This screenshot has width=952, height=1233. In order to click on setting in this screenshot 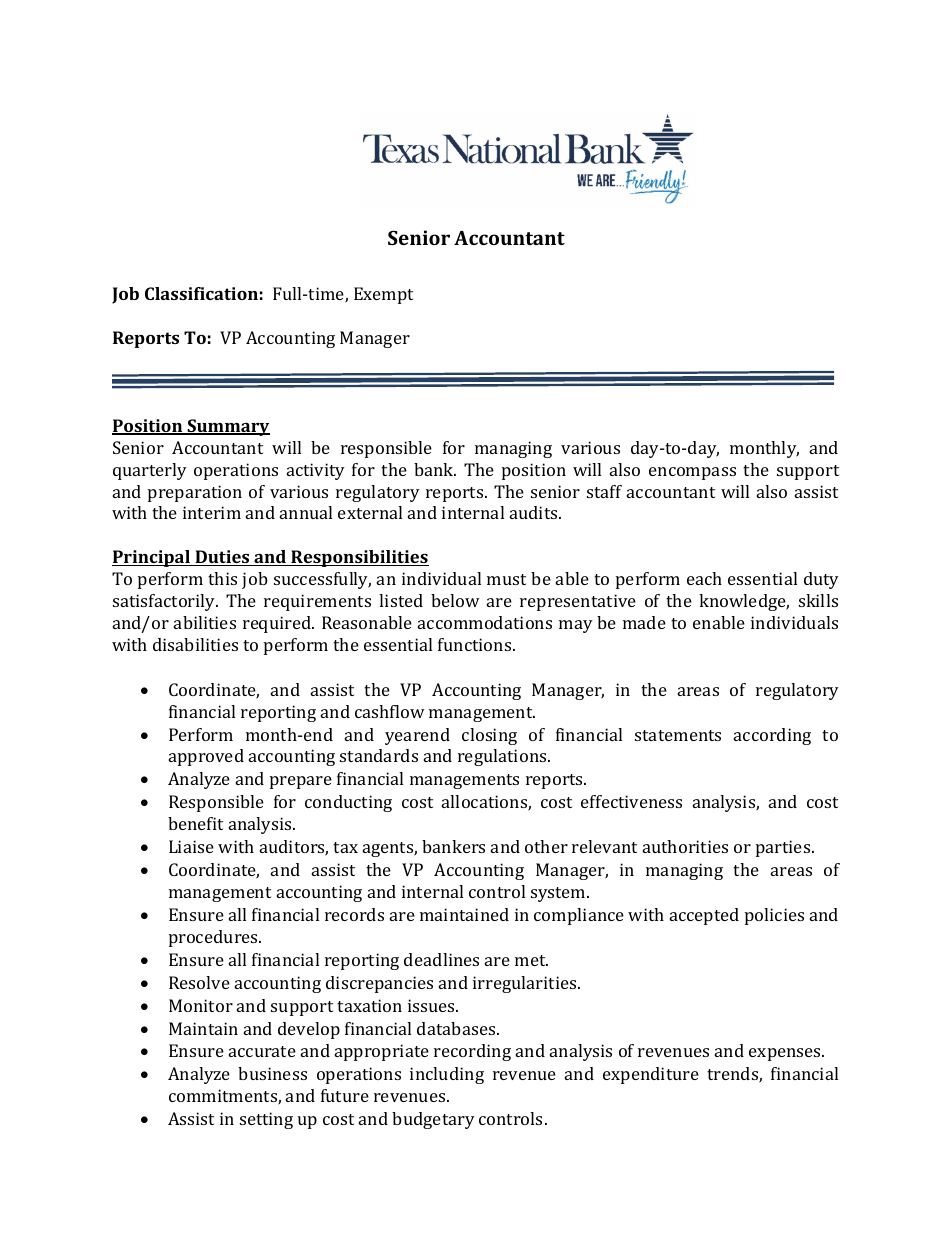, I will do `click(266, 1120)`.
